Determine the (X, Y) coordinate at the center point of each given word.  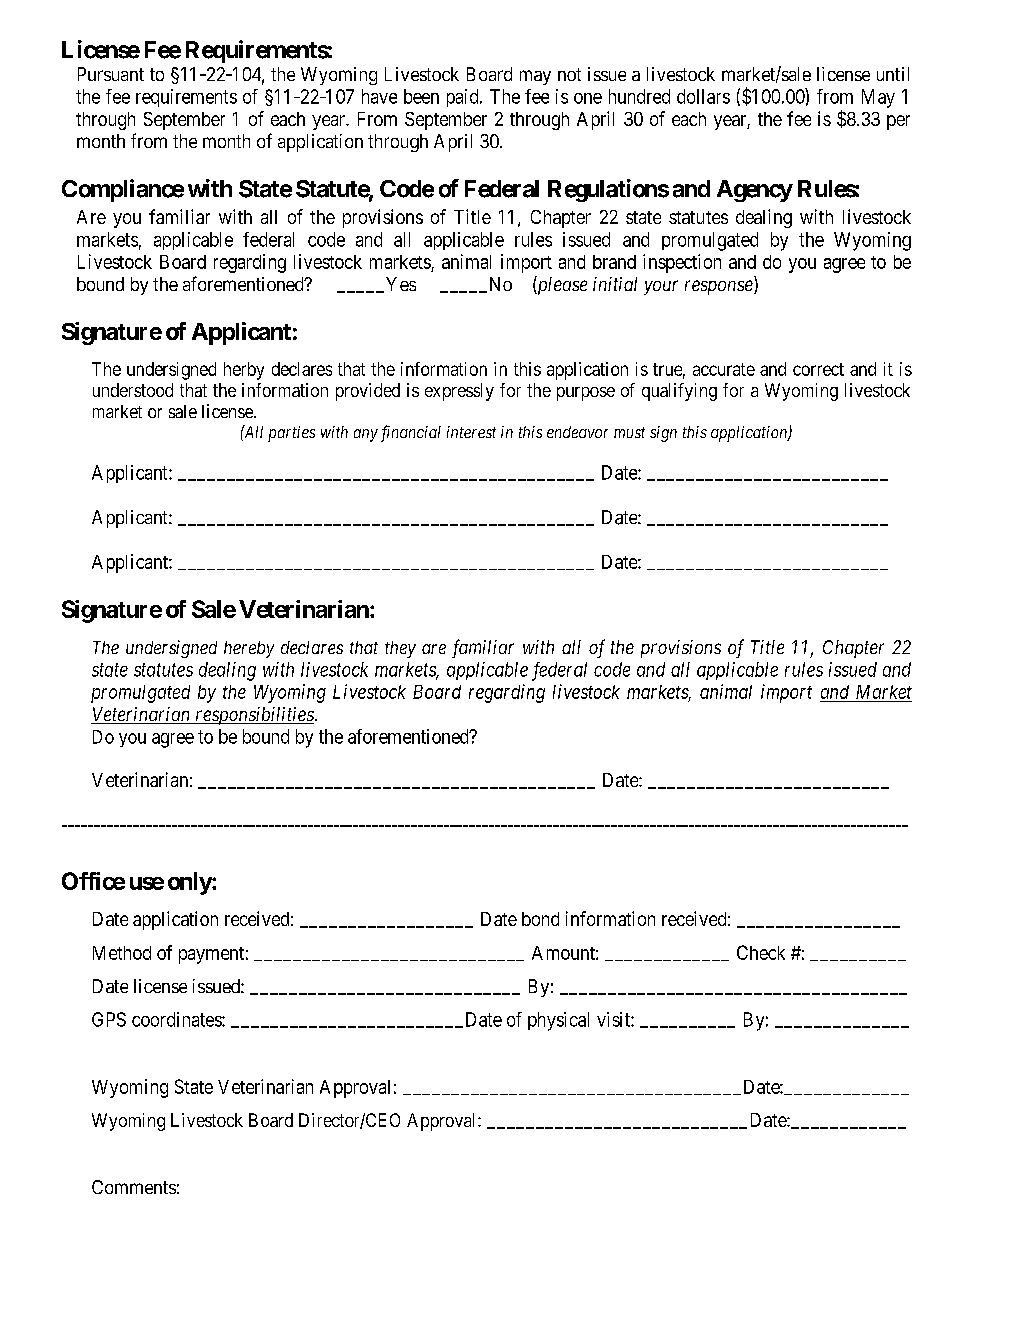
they (400, 649)
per (898, 122)
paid (464, 98)
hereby (249, 649)
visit (614, 1019)
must (629, 432)
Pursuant (111, 74)
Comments (134, 1187)
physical (558, 1021)
